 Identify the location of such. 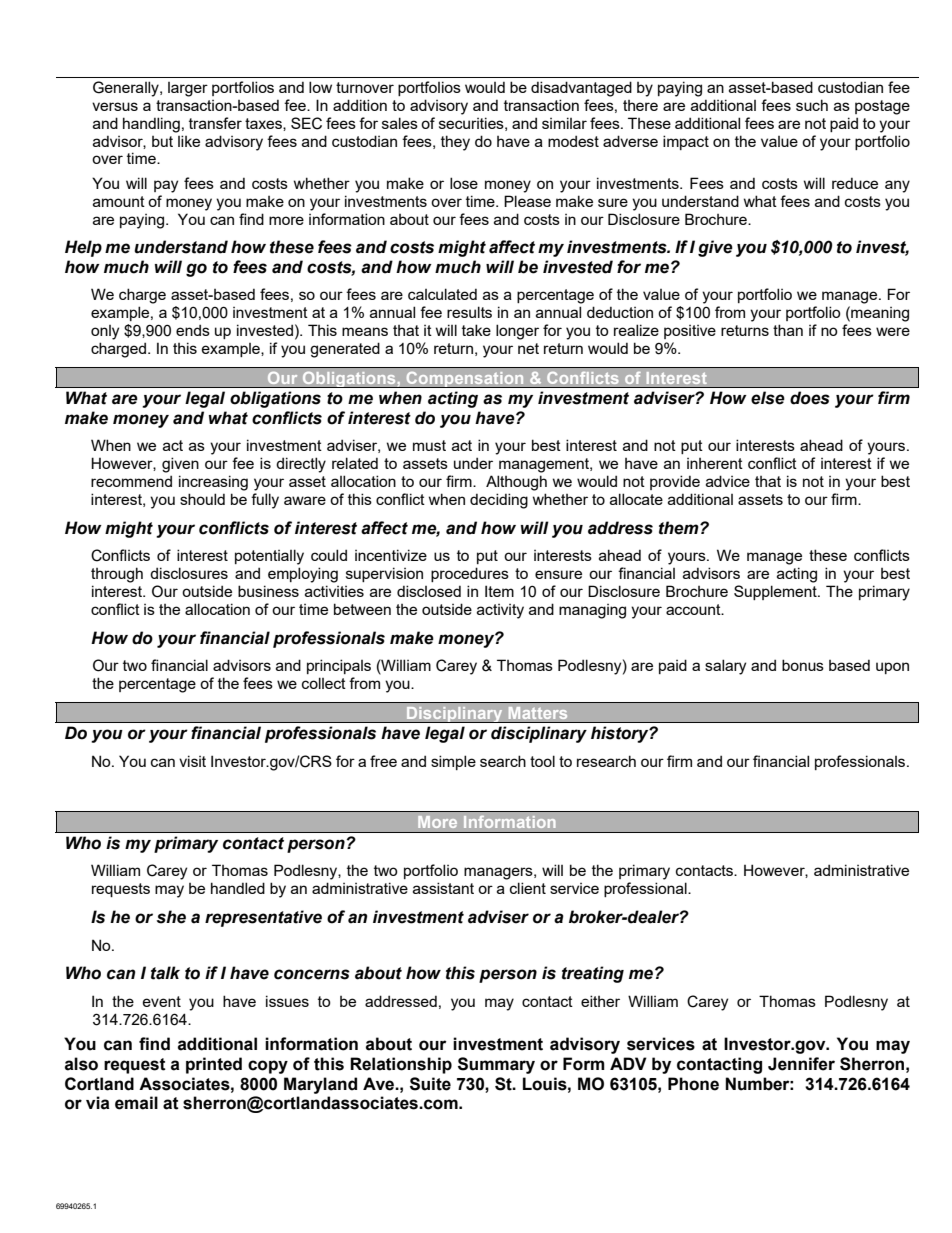
(812, 105).
